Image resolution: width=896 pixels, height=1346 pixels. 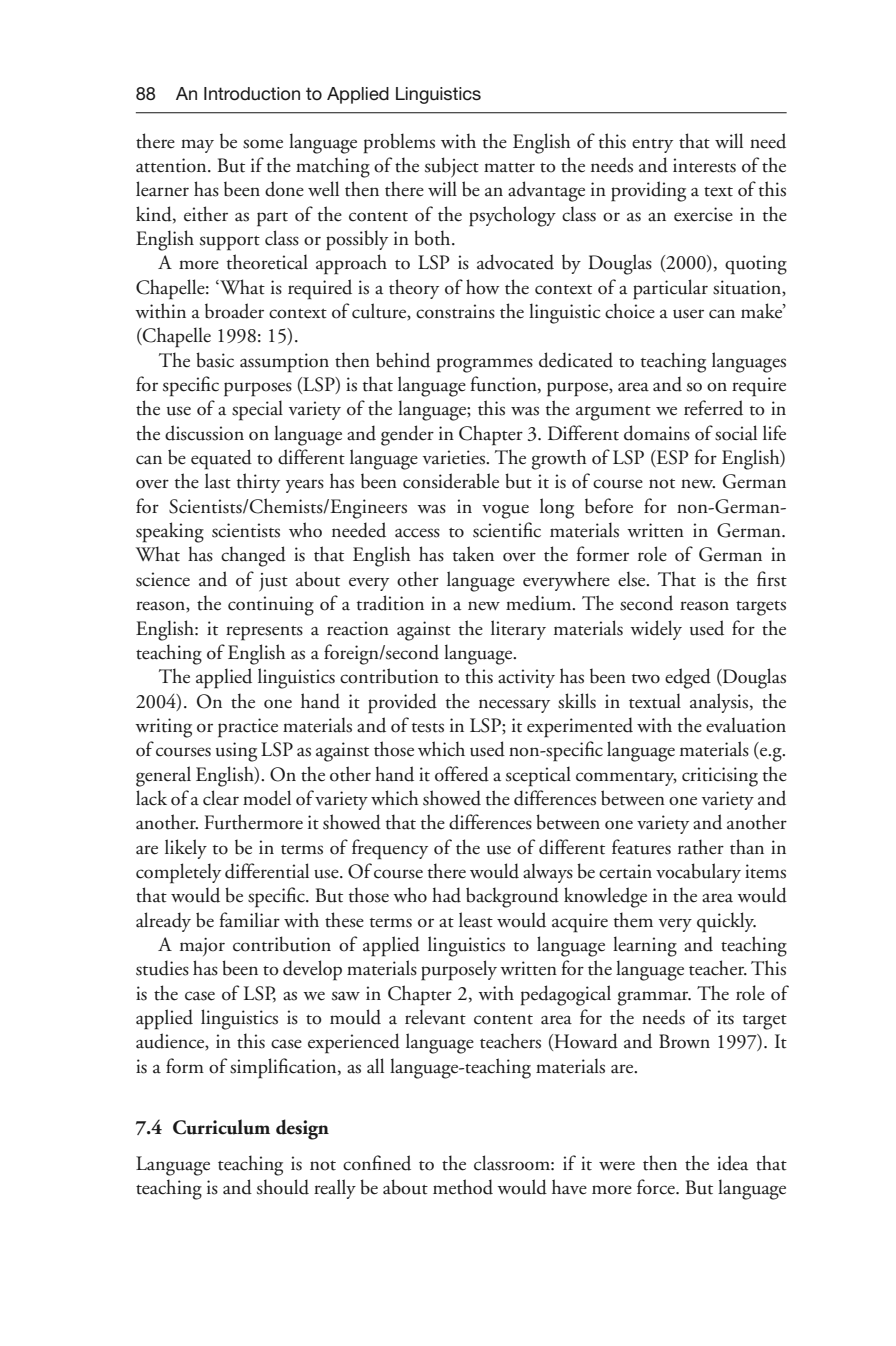 What do you see at coordinates (221, 798) in the image?
I see `clear` at bounding box center [221, 798].
